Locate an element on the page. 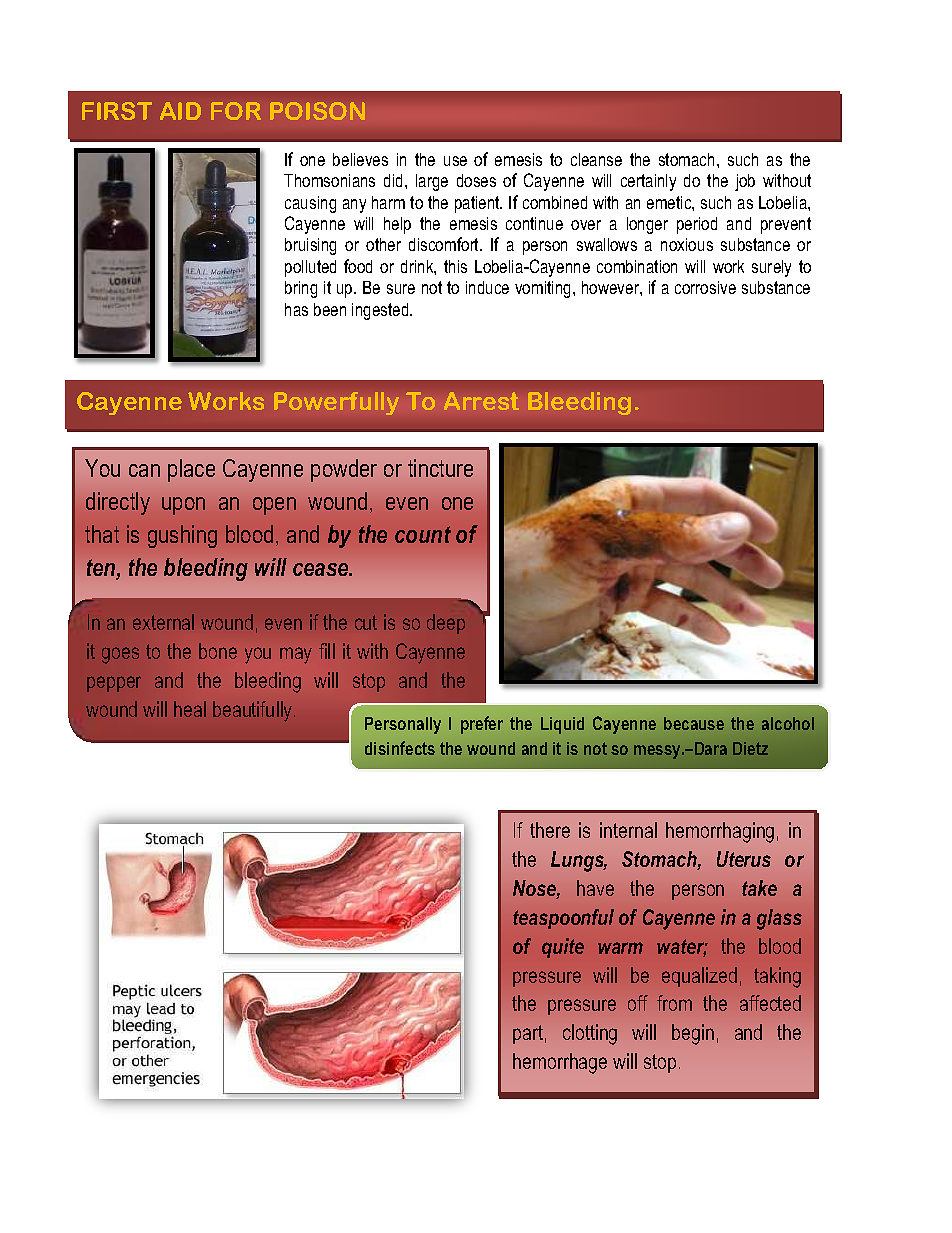 Image resolution: width=952 pixels, height=1233 pixels. clotting is located at coordinates (590, 1034).
